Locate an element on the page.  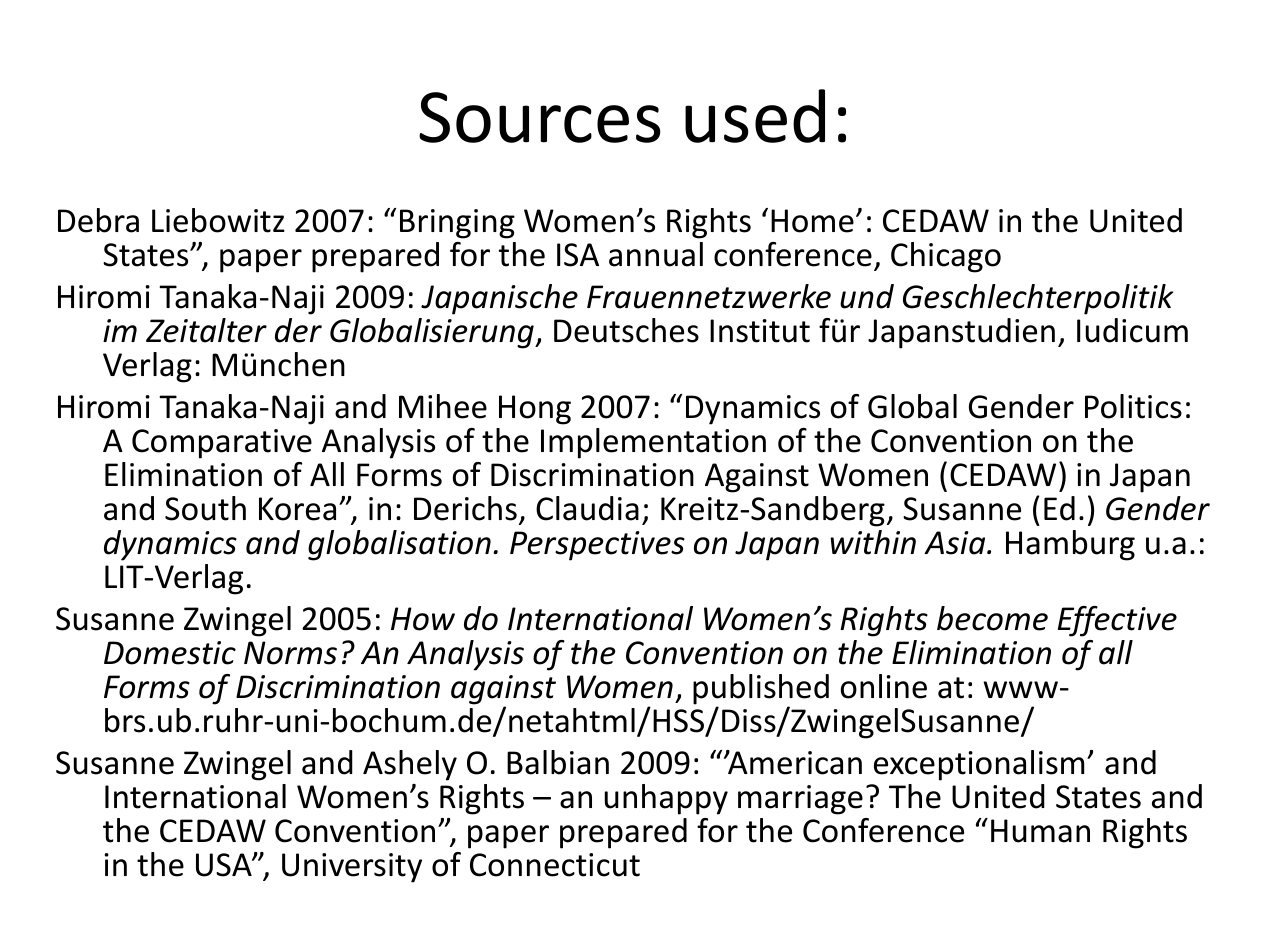
Sources is located at coordinates (540, 117).
